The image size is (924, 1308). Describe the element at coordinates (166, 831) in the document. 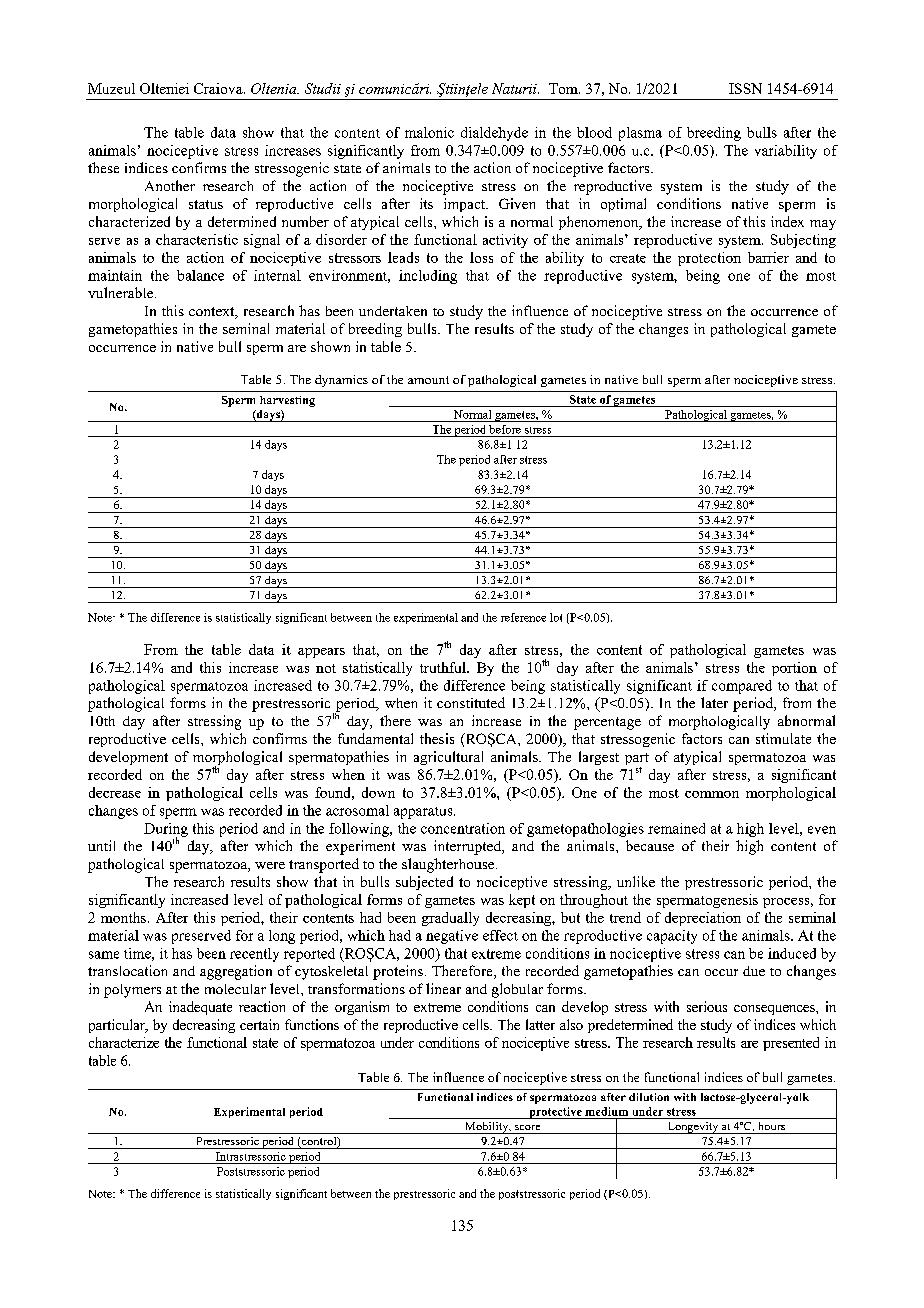

I see `During` at that location.
